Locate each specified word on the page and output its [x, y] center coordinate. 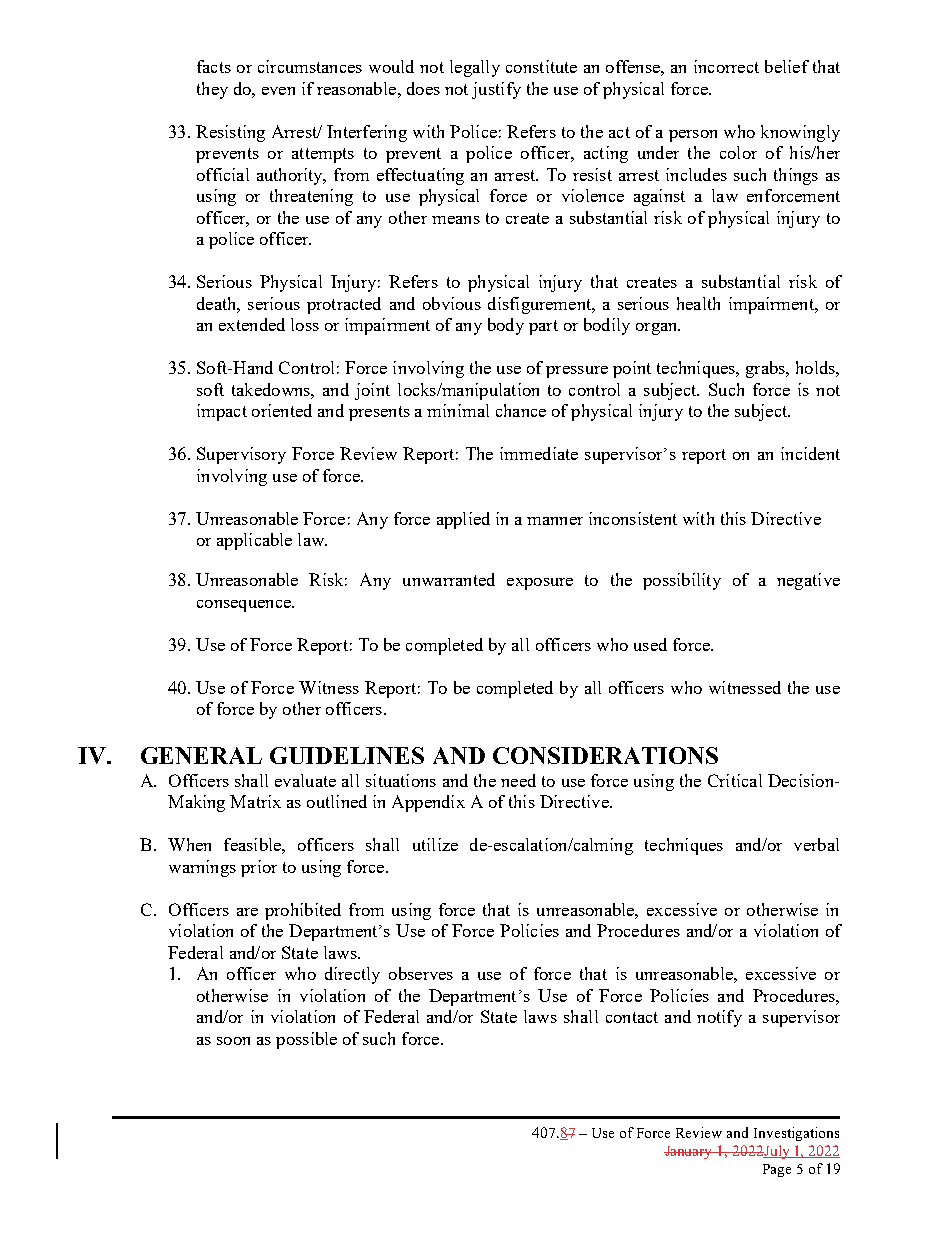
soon [233, 1041]
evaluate [305, 780]
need [518, 780]
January [689, 1152]
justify [496, 90]
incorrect [726, 66]
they [212, 90]
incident [810, 453]
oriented [282, 410]
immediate [539, 453]
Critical [735, 780]
